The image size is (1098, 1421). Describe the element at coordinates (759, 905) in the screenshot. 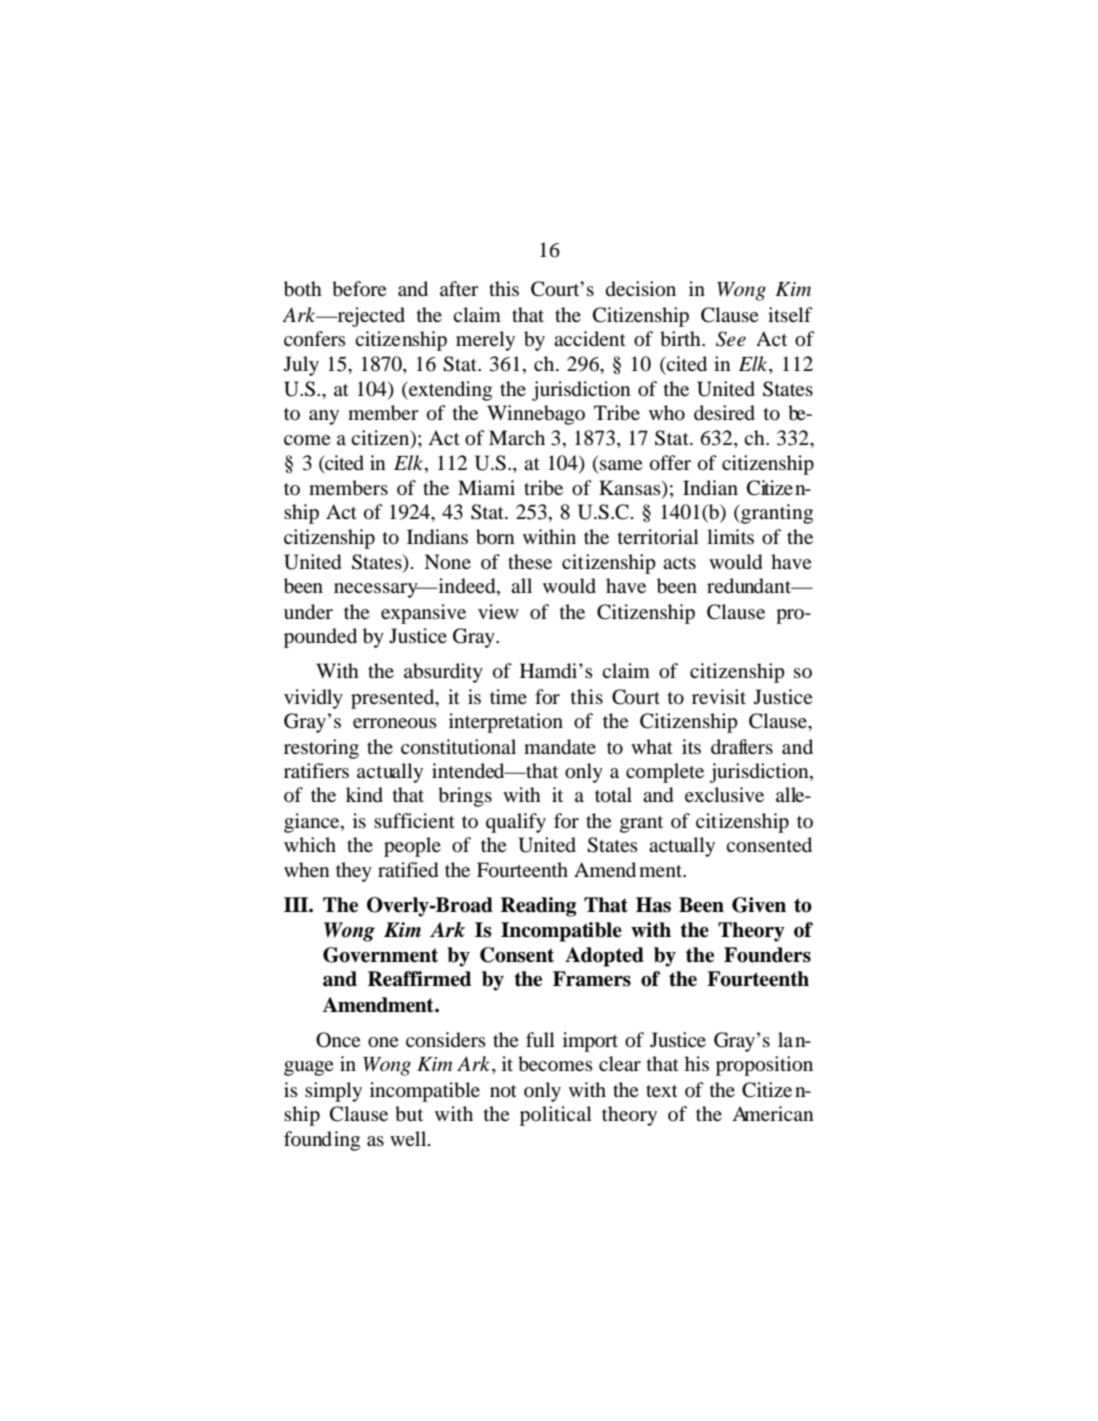

I see `Given` at that location.
